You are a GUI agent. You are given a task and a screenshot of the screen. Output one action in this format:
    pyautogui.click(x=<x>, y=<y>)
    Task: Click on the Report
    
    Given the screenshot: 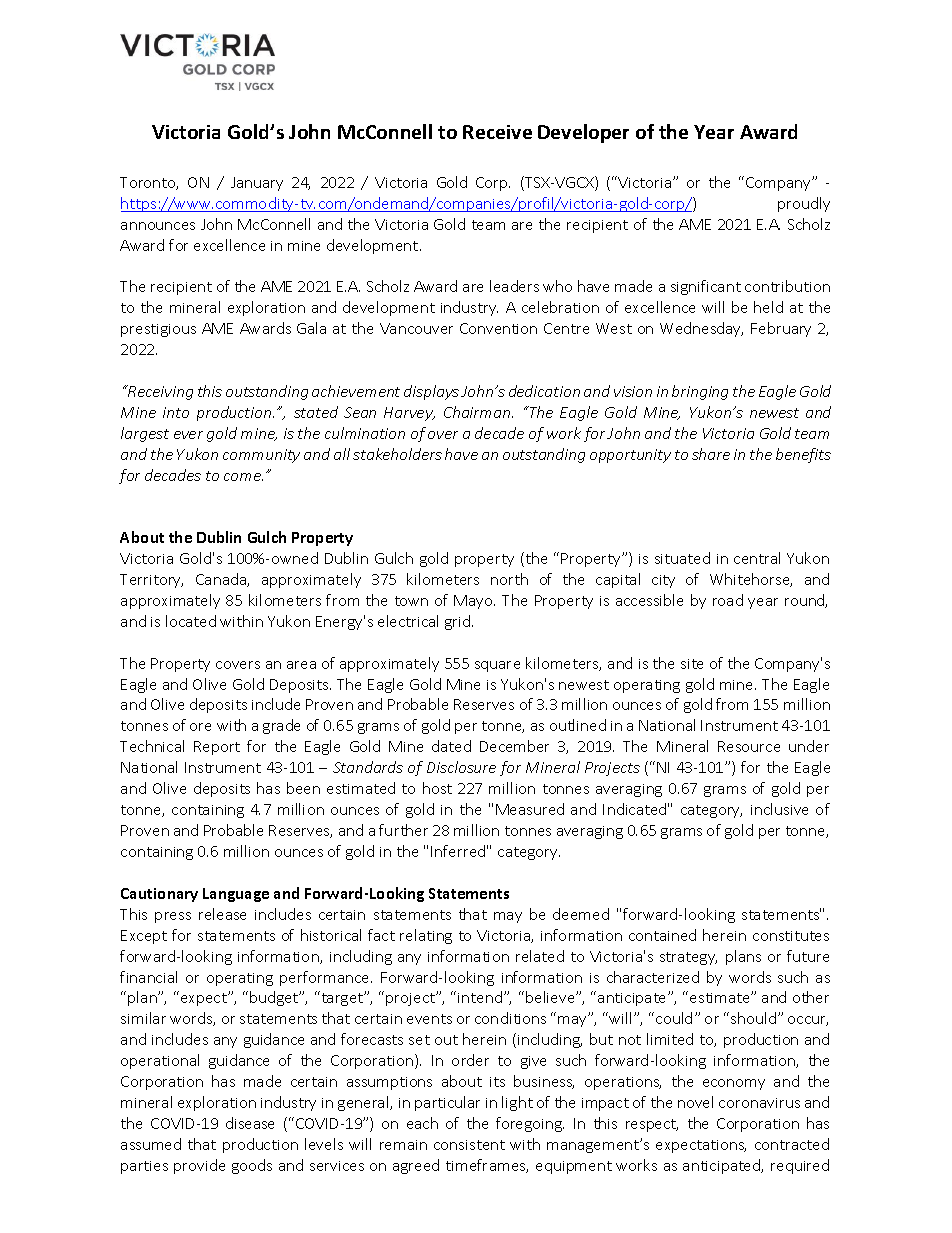 What is the action you would take?
    pyautogui.click(x=217, y=748)
